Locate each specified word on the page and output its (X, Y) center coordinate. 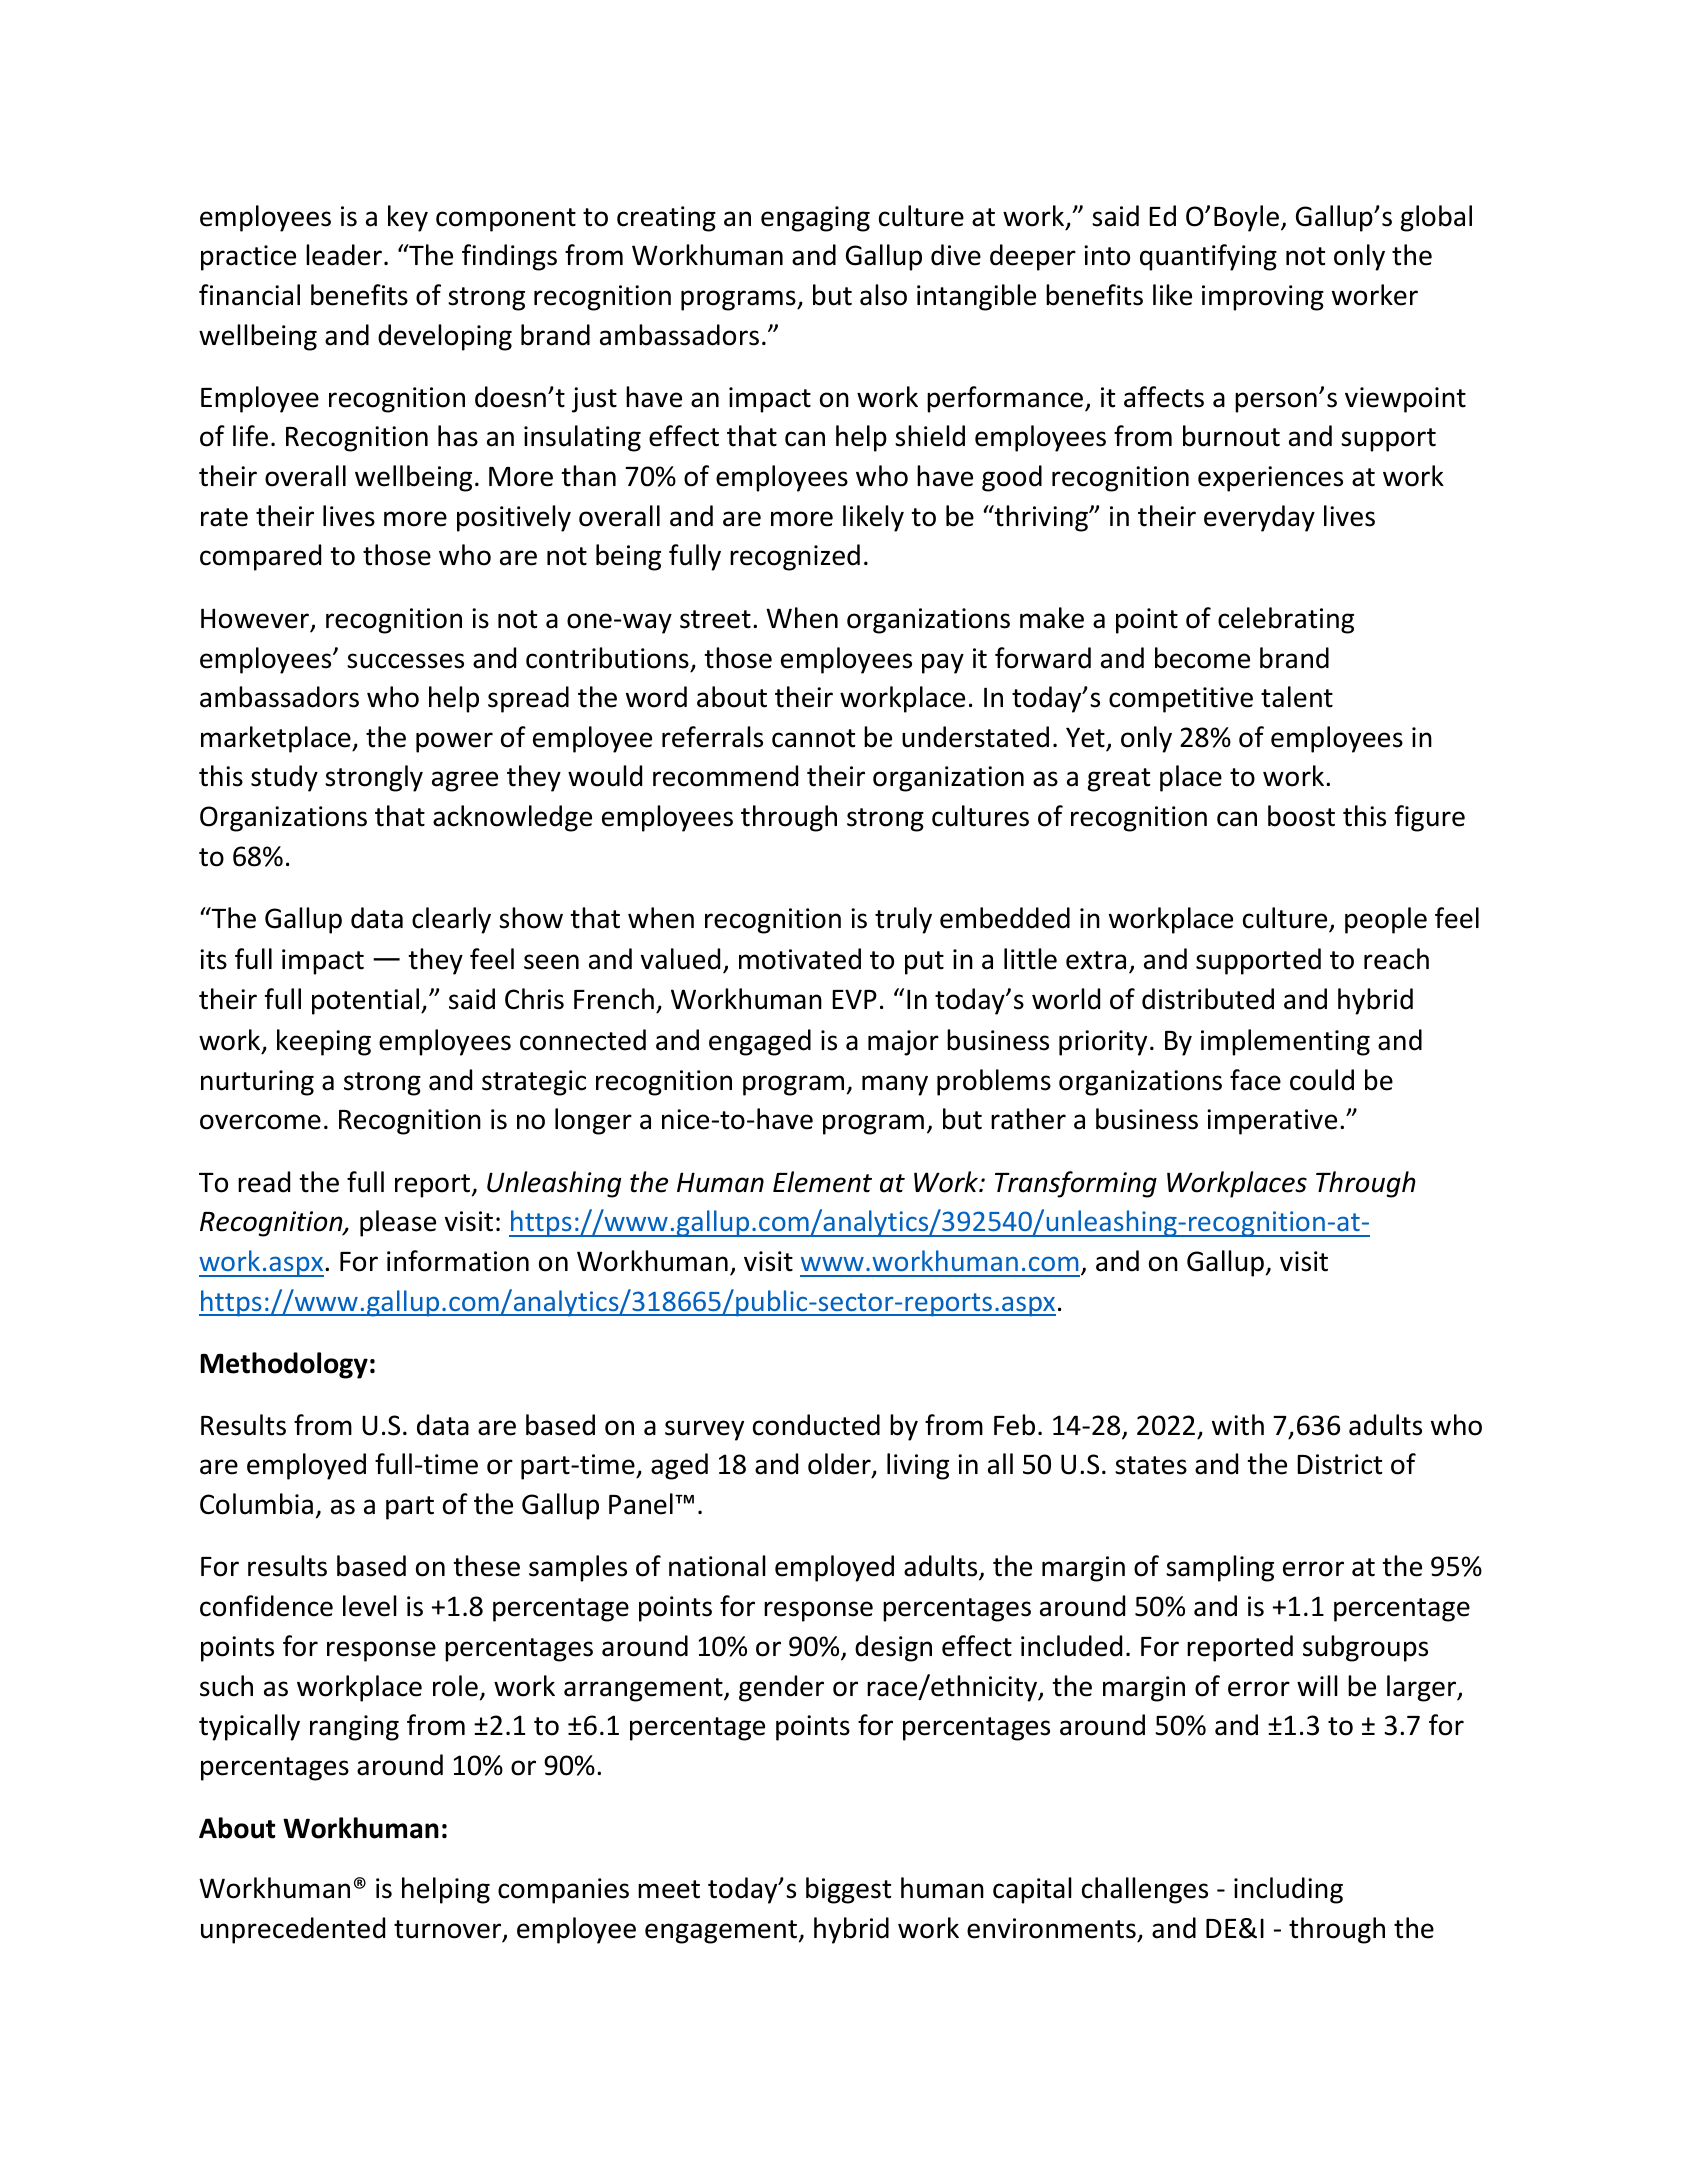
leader (344, 255)
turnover (449, 1930)
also (883, 295)
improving (1263, 298)
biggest (848, 1890)
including (1288, 1890)
